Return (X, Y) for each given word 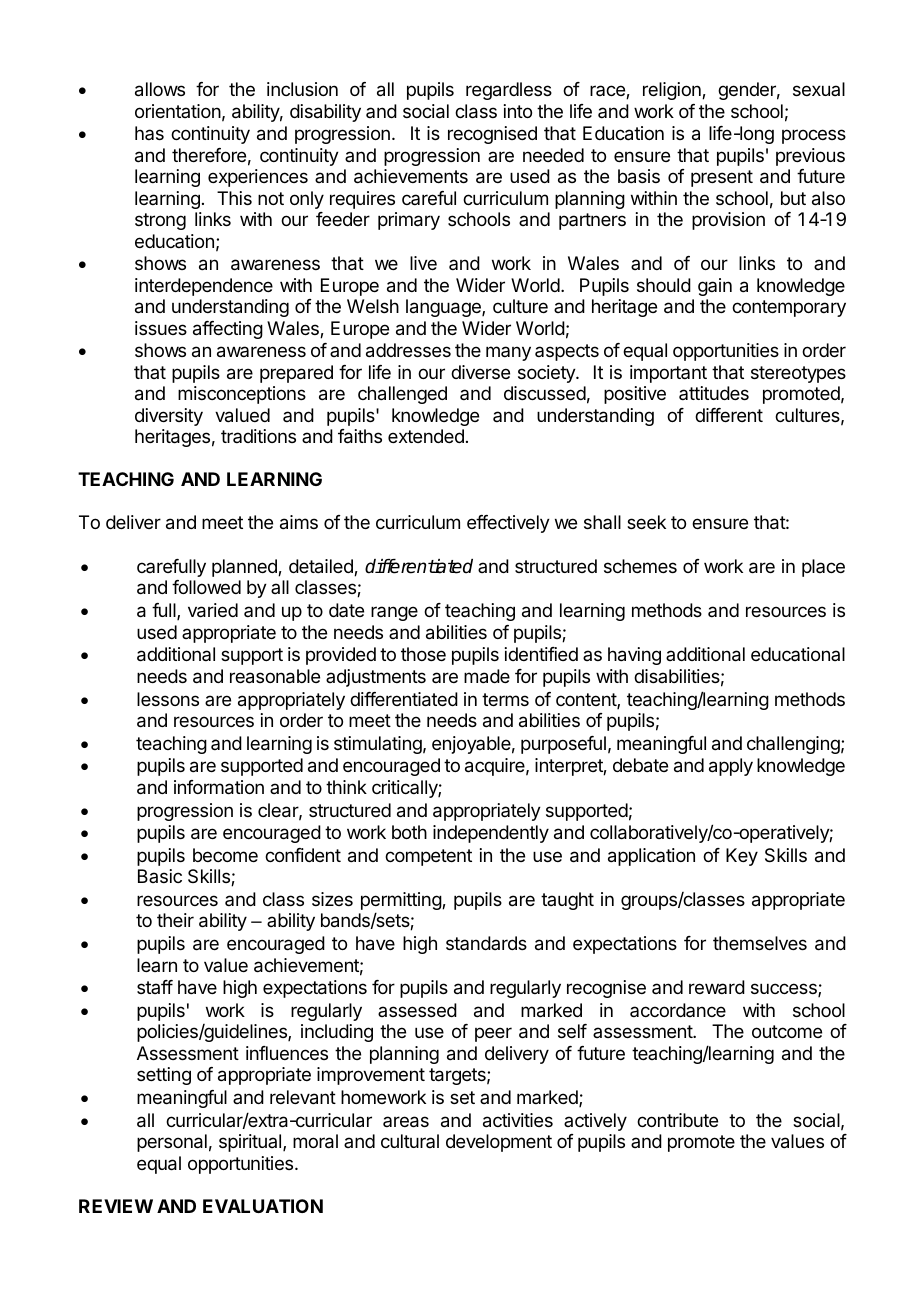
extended (426, 436)
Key (742, 857)
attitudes (714, 393)
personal (172, 1143)
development (499, 1143)
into (518, 111)
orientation (178, 111)
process (814, 136)
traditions (258, 436)
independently (491, 834)
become (225, 855)
